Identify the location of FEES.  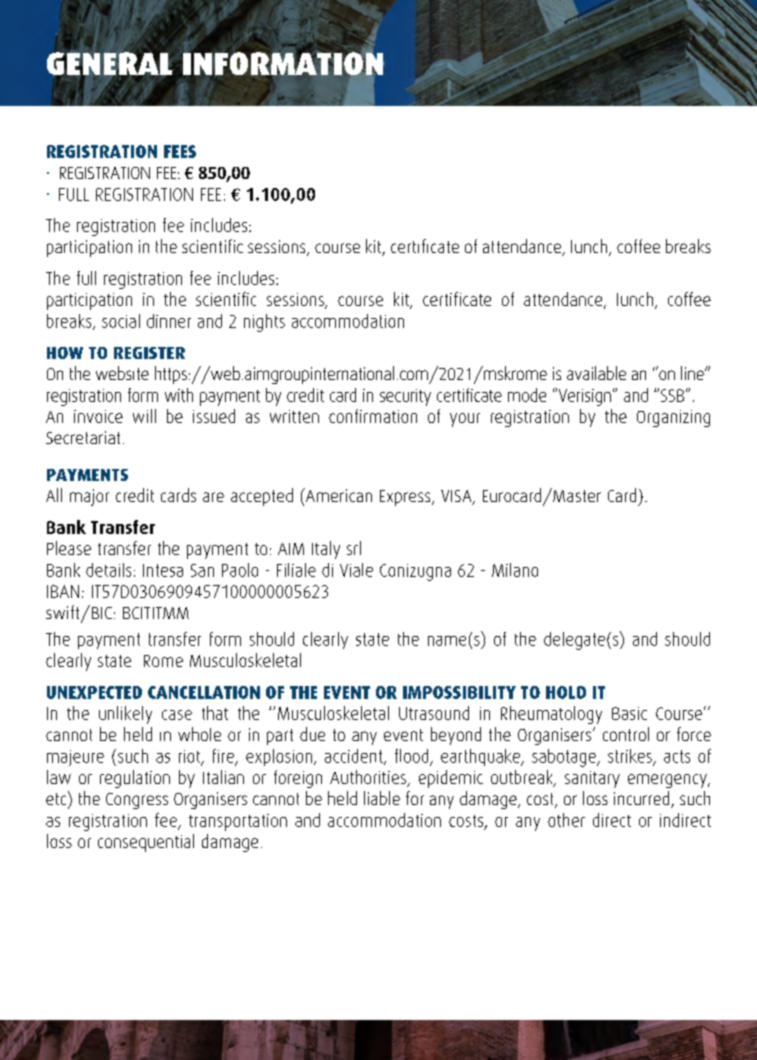
(180, 151).
